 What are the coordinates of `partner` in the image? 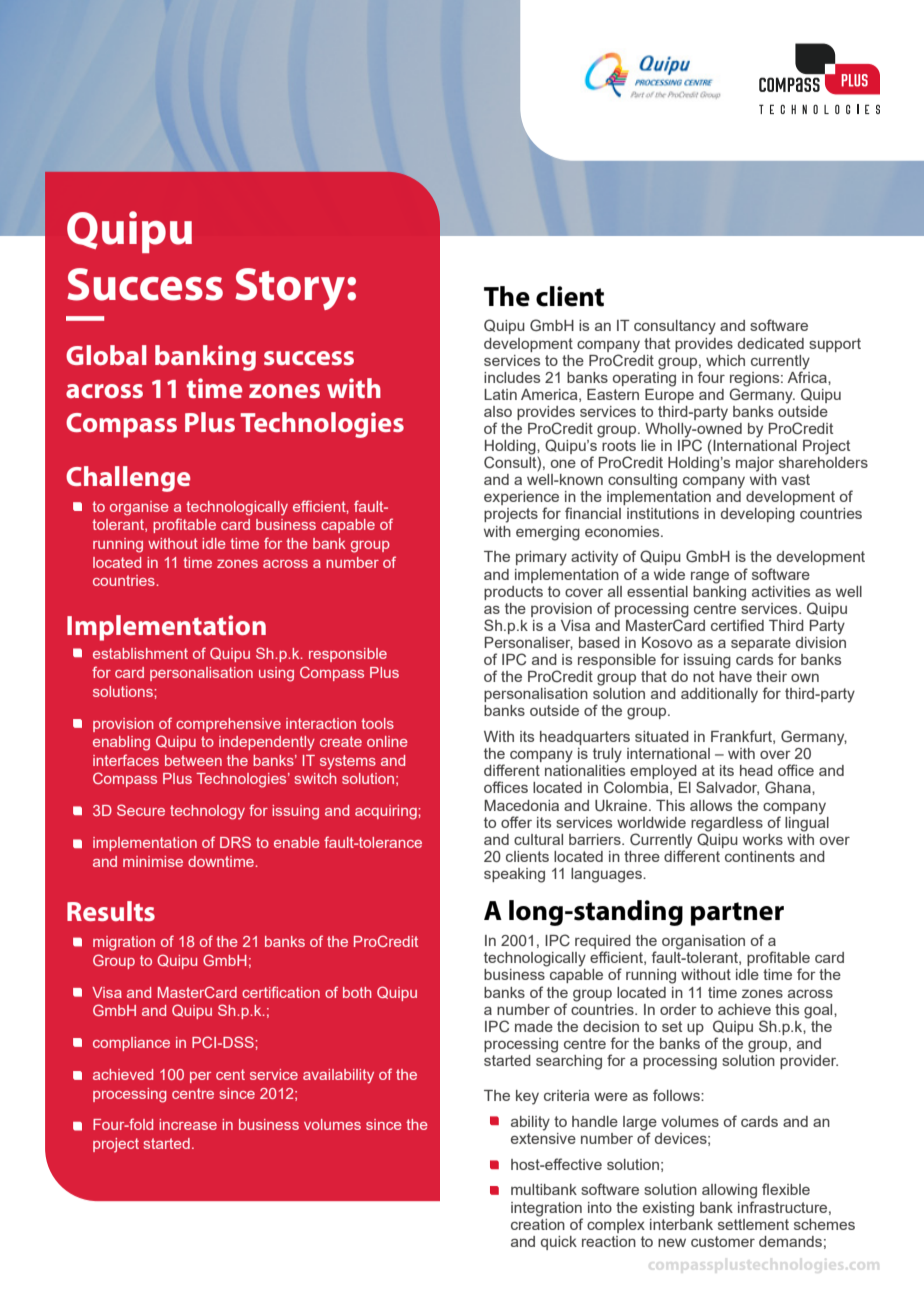 It's located at (737, 914).
